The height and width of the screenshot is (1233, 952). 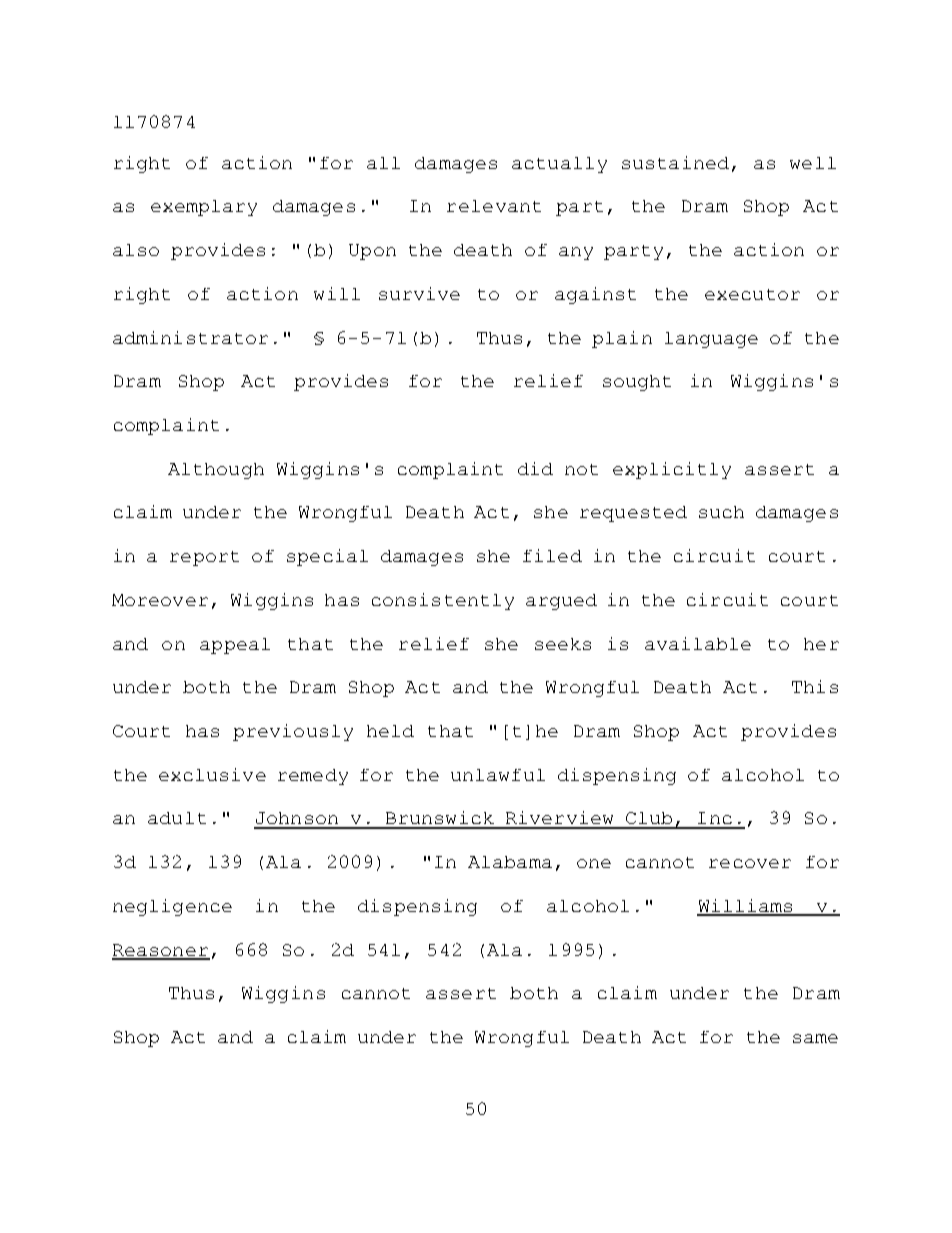 I want to click on such, so click(x=721, y=512).
